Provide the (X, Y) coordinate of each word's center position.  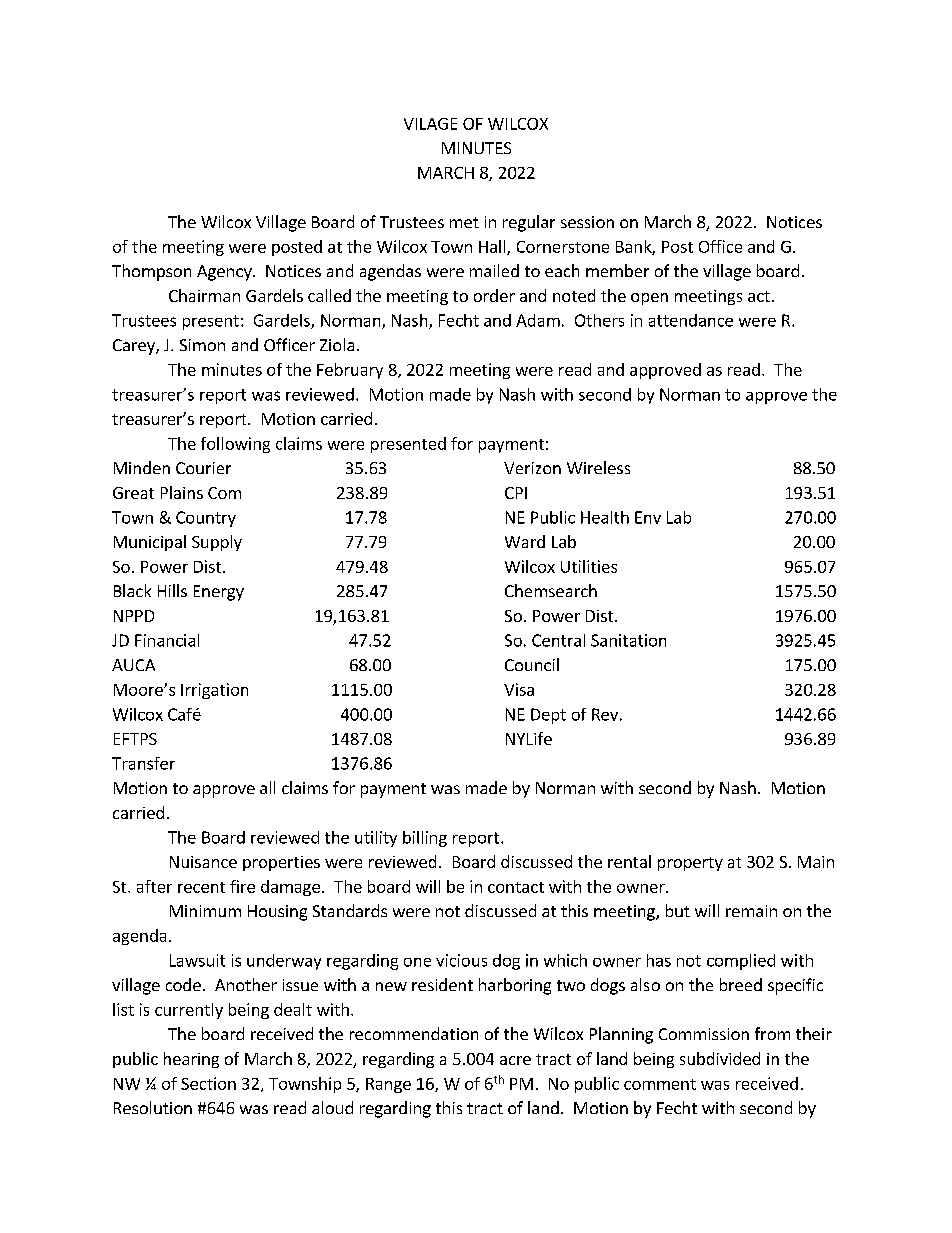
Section (208, 1083)
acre (515, 1060)
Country (206, 519)
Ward (525, 541)
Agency (225, 273)
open (649, 299)
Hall (493, 247)
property (690, 864)
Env (648, 517)
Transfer (143, 763)
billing (425, 839)
